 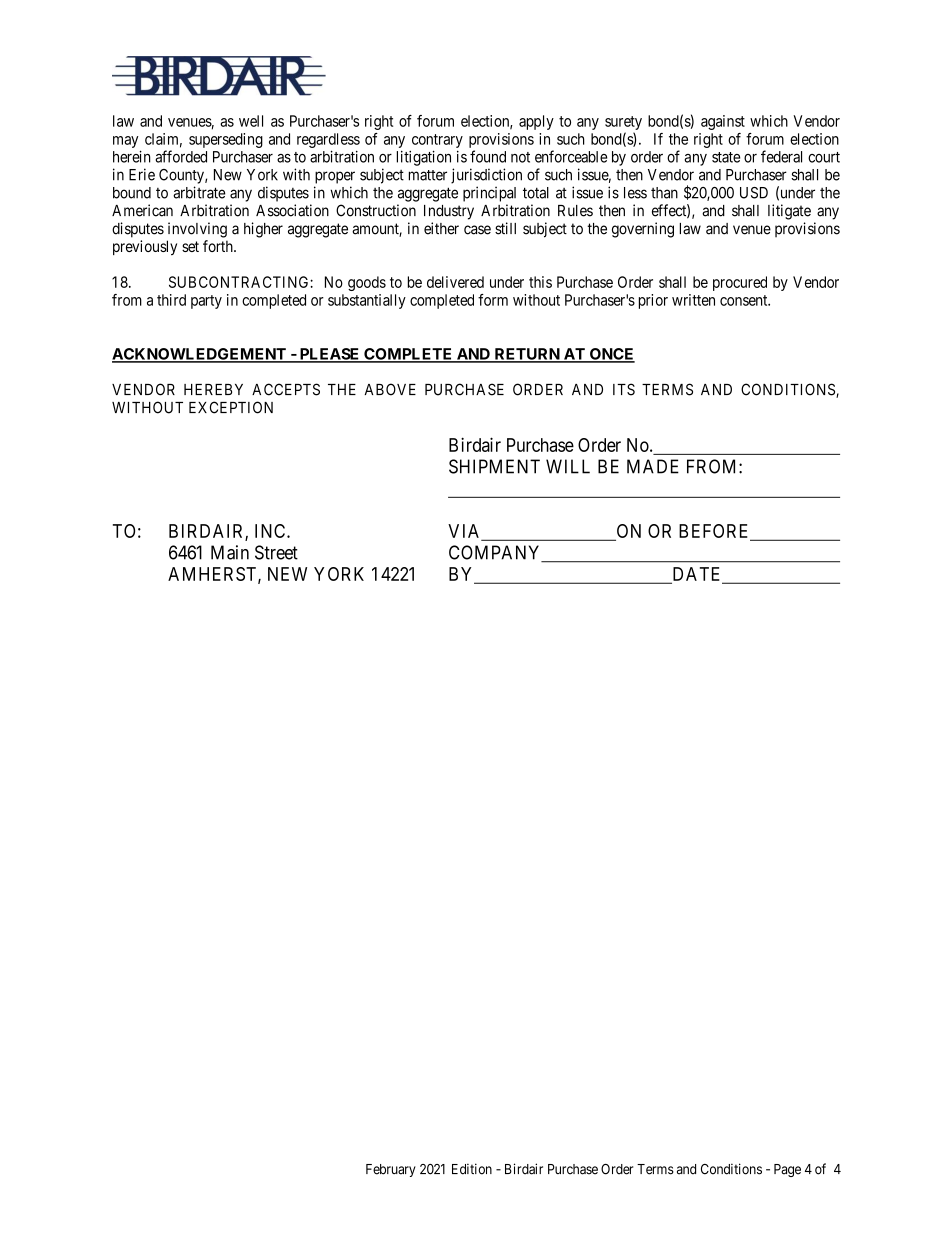 What do you see at coordinates (697, 575) in the document?
I see `DATE` at bounding box center [697, 575].
